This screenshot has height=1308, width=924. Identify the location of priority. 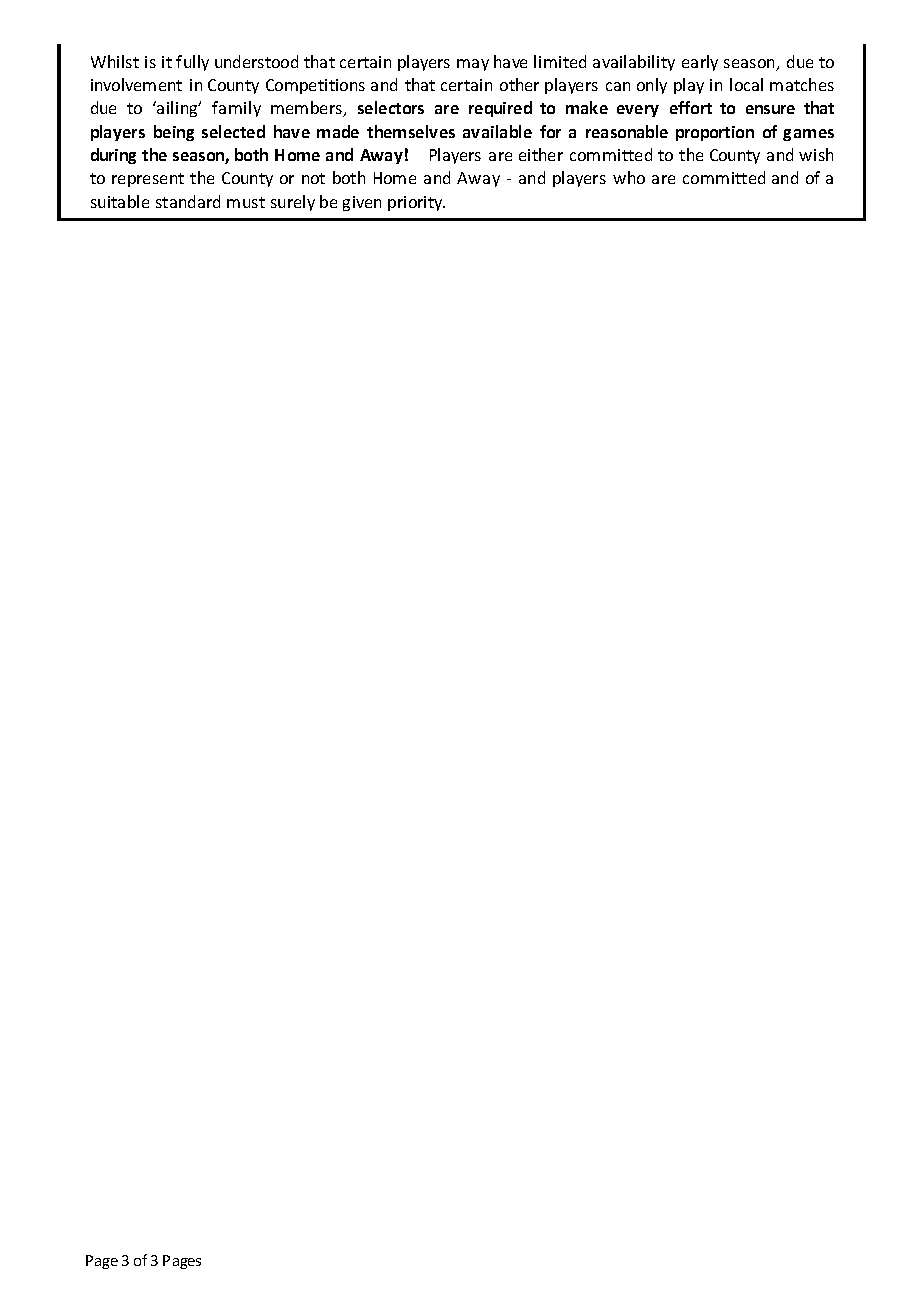
(416, 203).
